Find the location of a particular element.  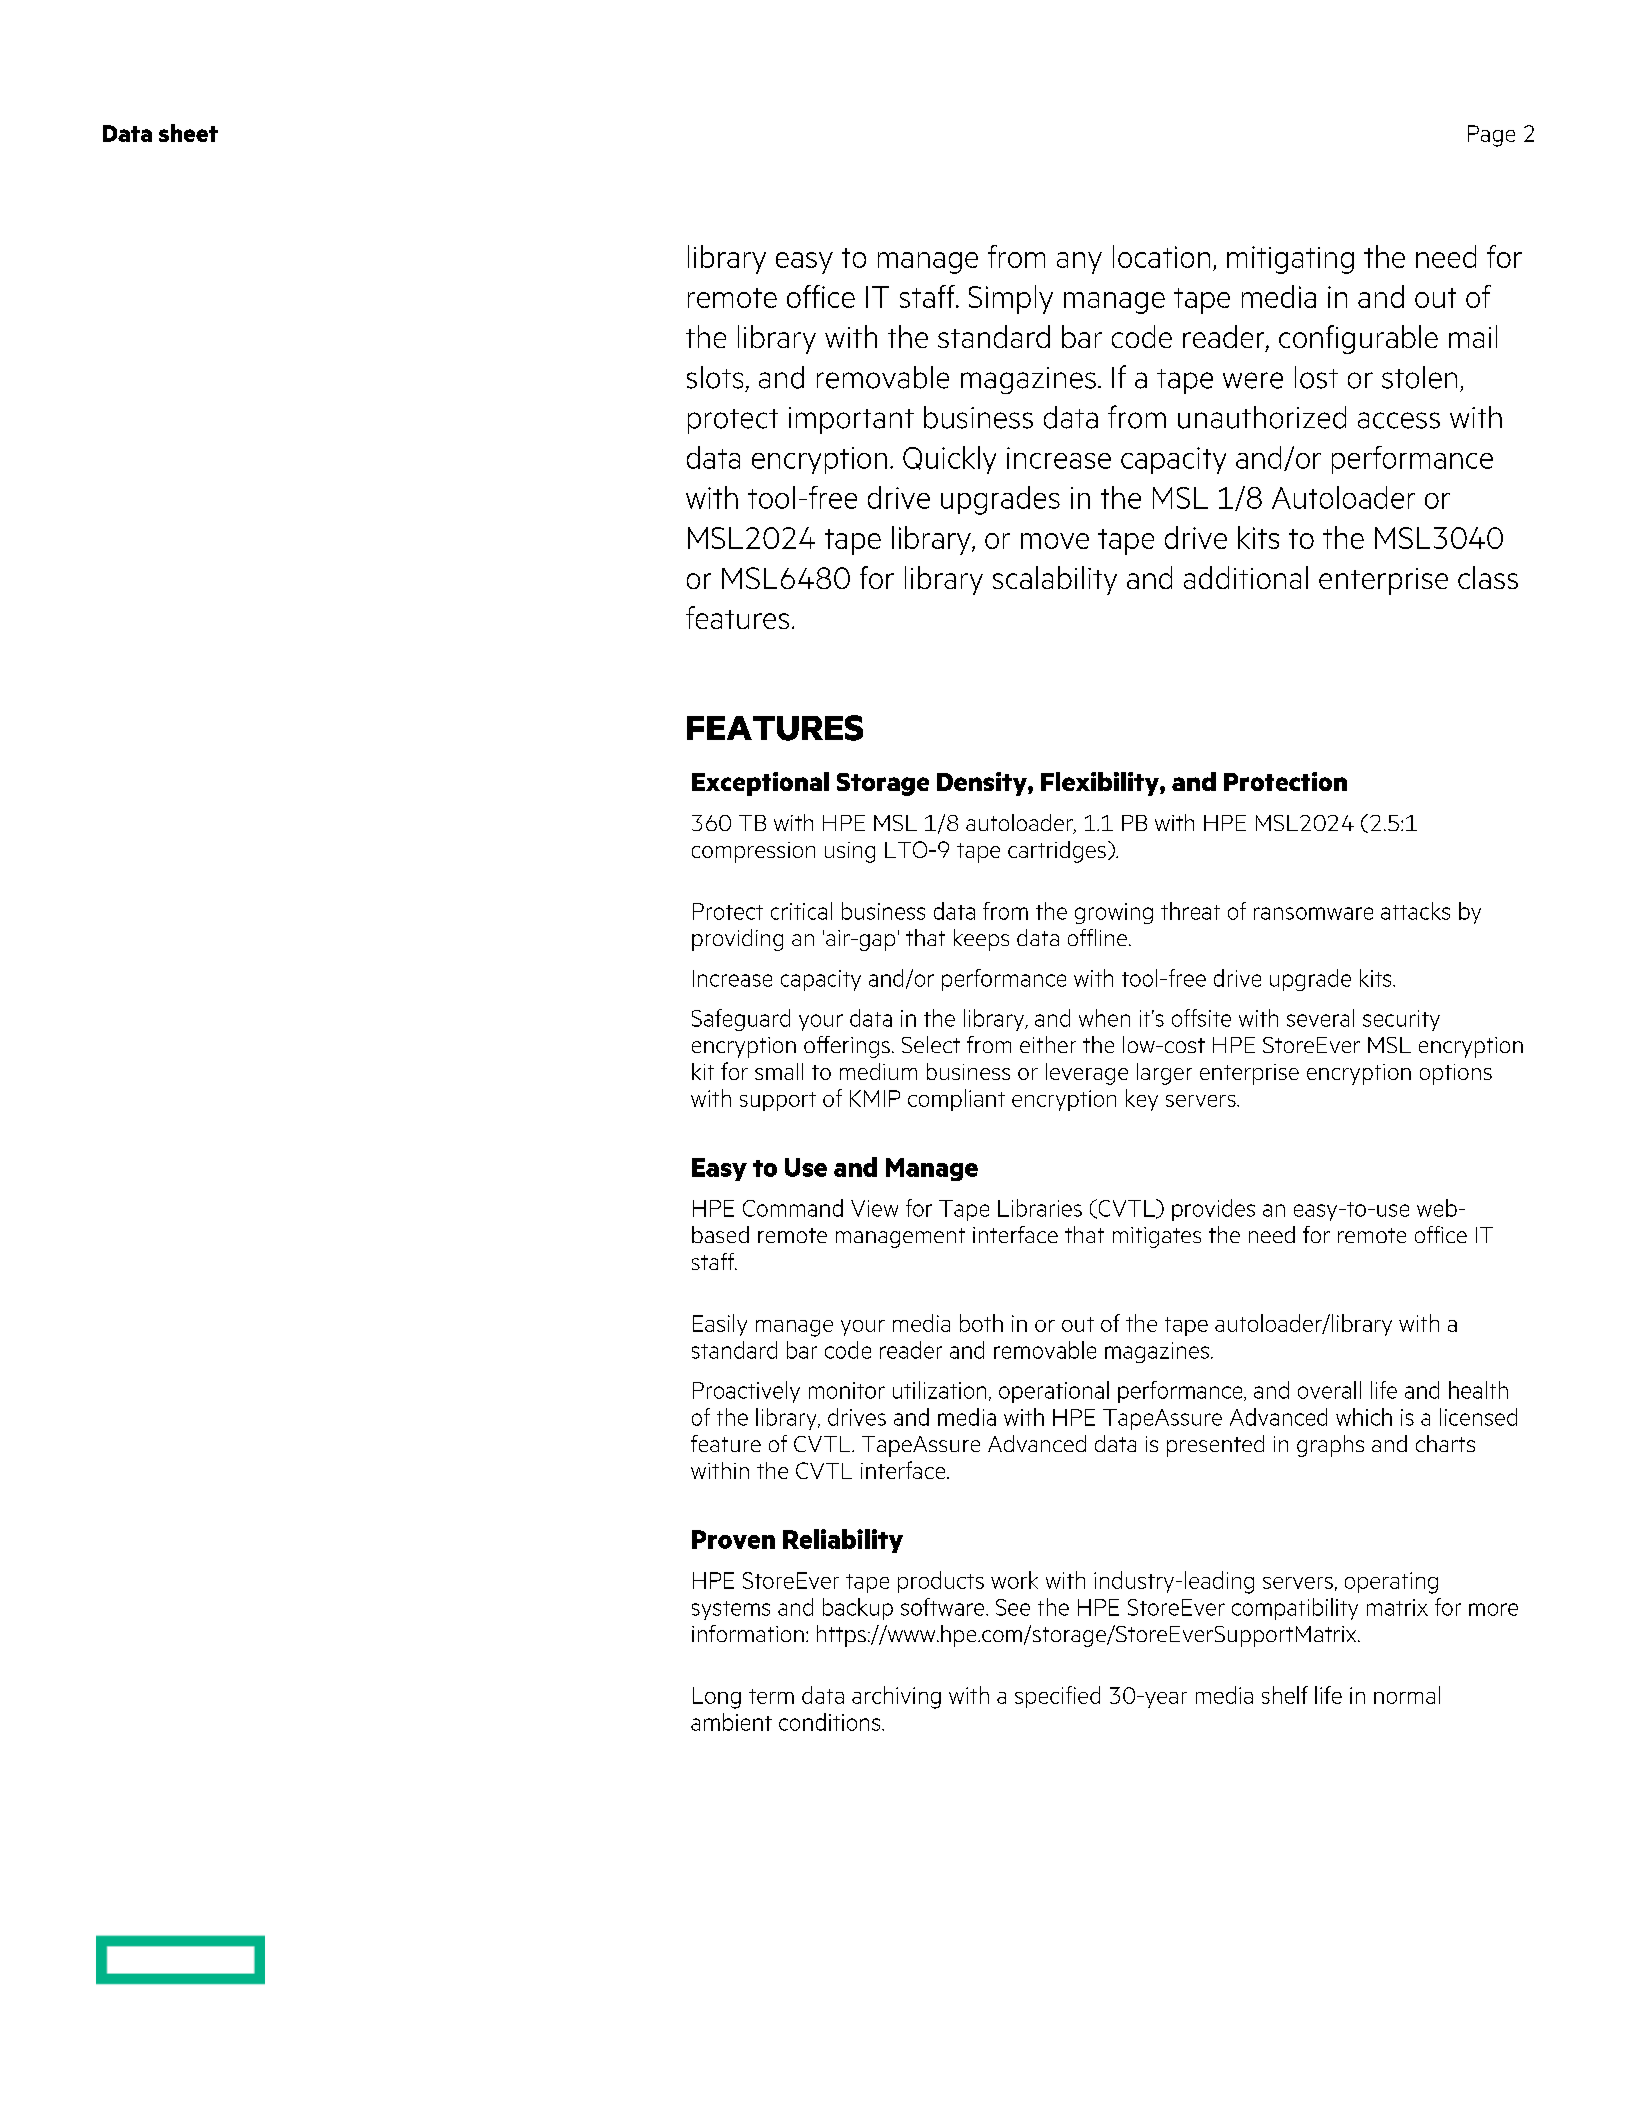

critical is located at coordinates (801, 911).
